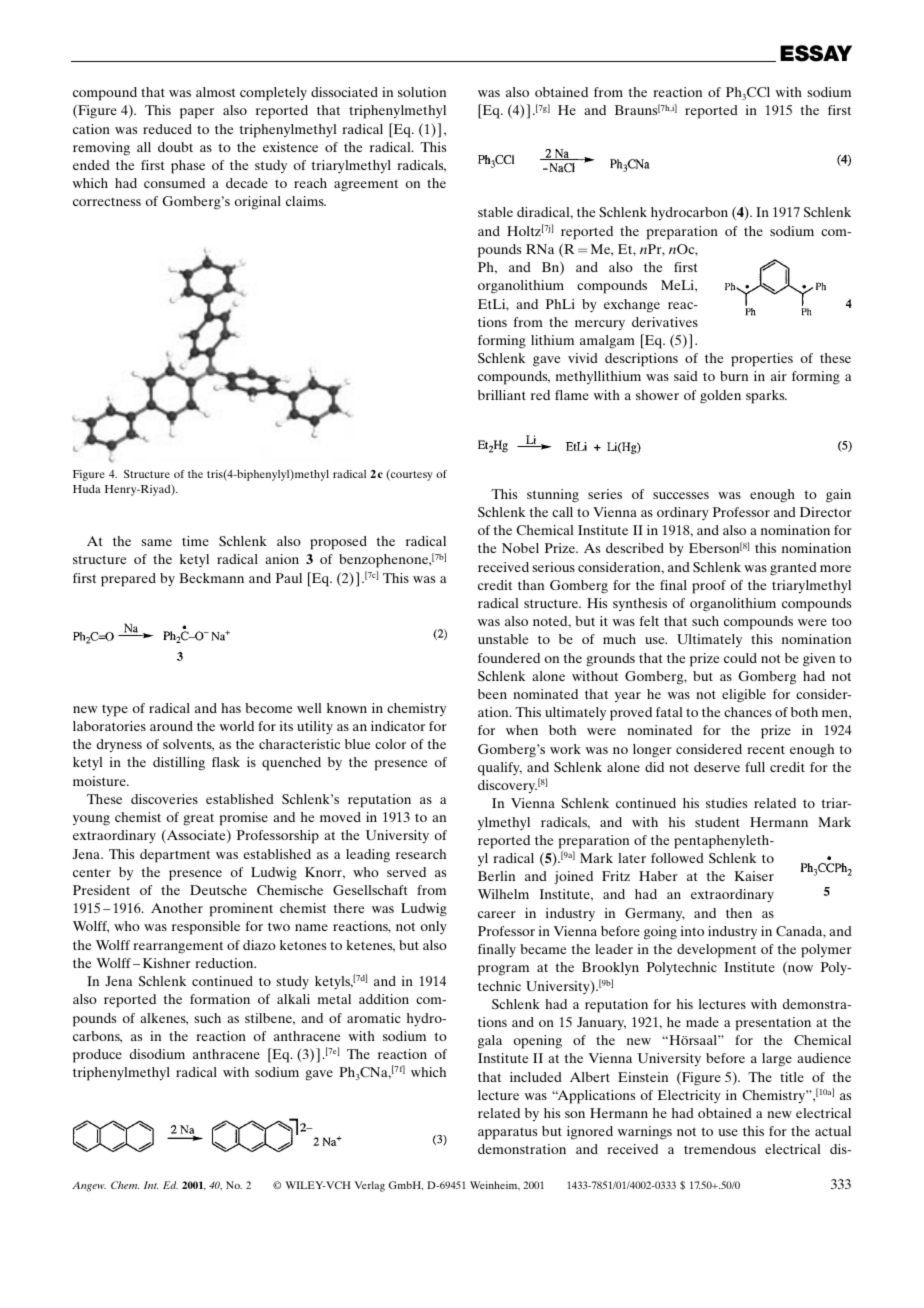 Image resolution: width=924 pixels, height=1308 pixels. Describe the element at coordinates (762, 360) in the image. I see `properties` at that location.
